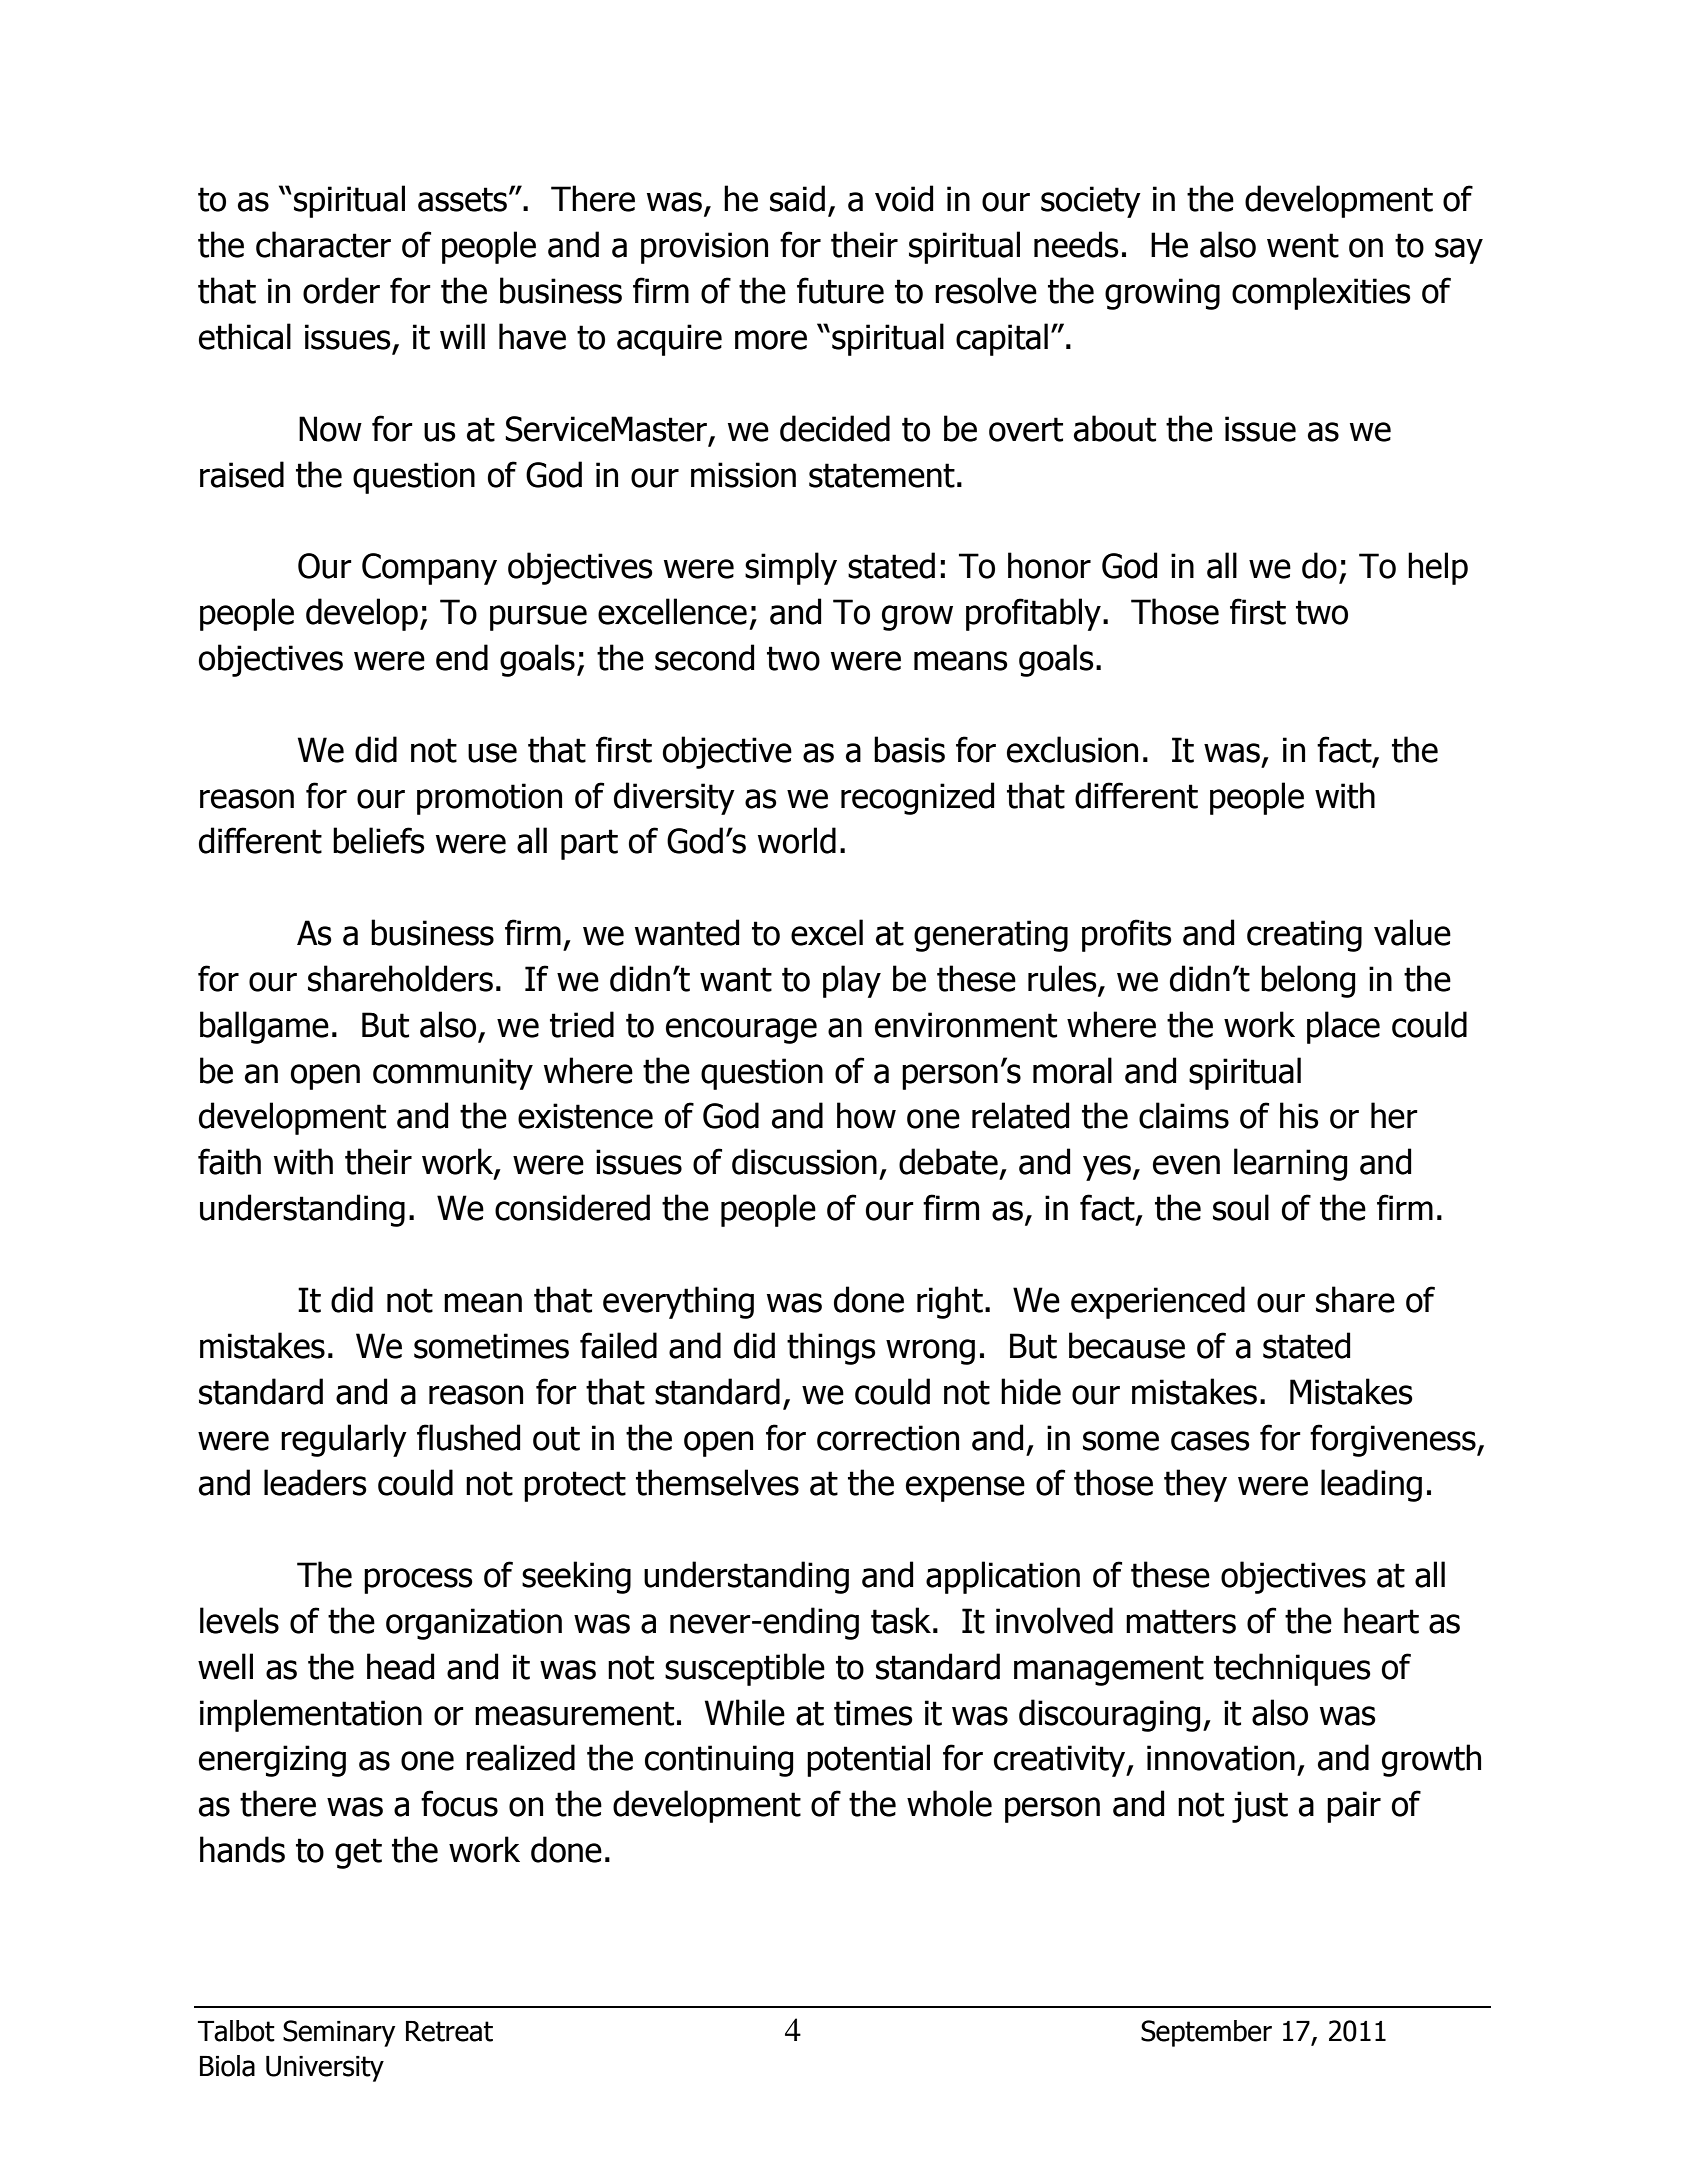 The width and height of the page is (1685, 2180). I want to click on Seminary, so click(339, 2033).
